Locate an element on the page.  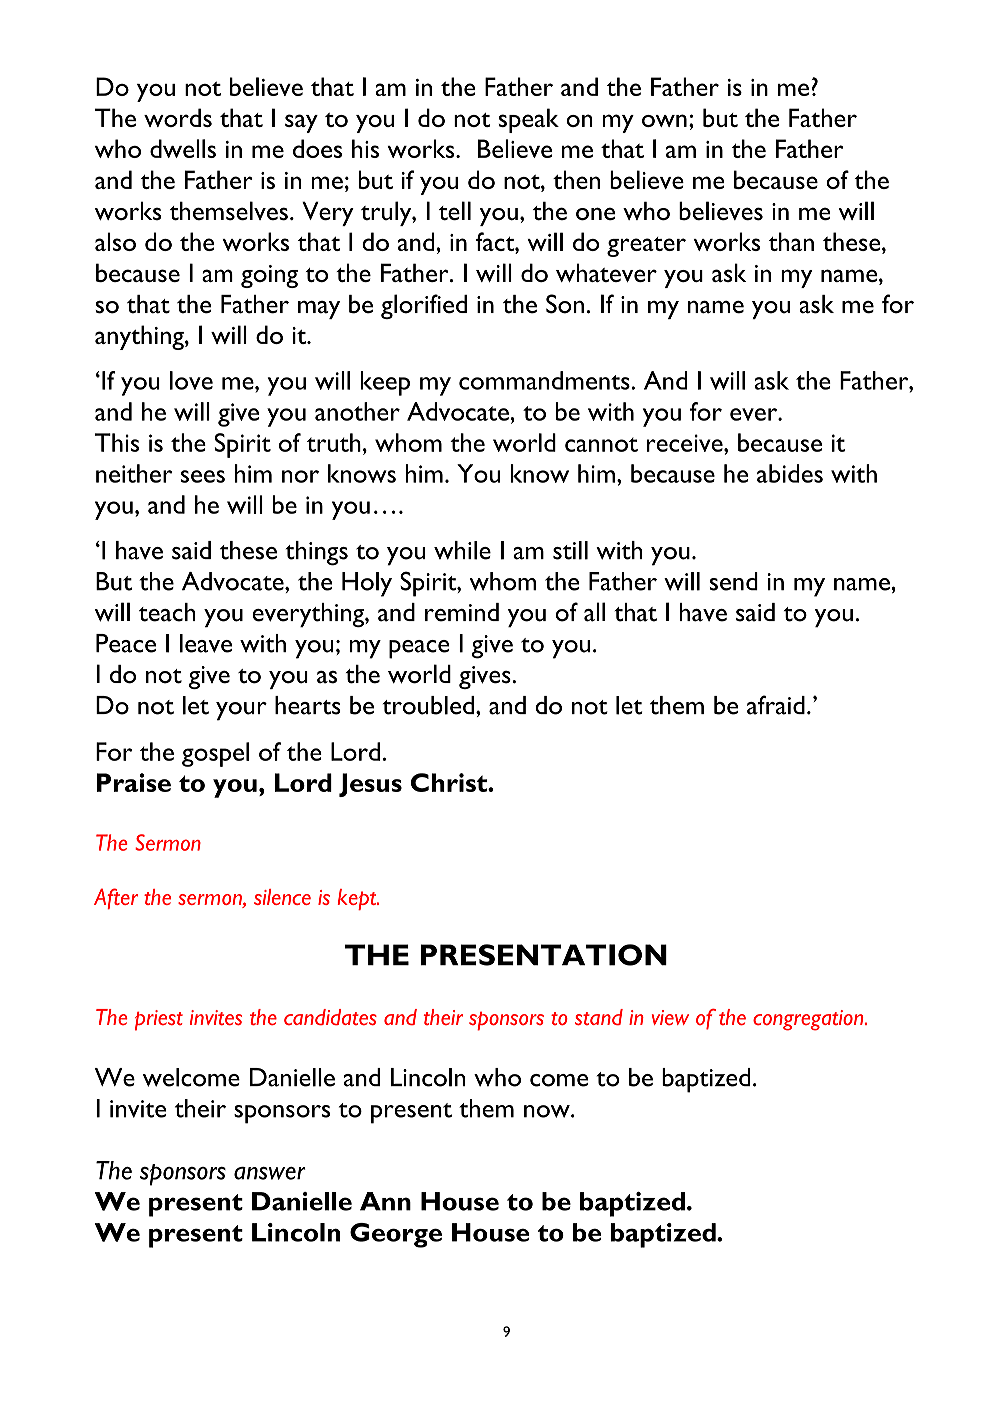
view is located at coordinates (670, 1017).
